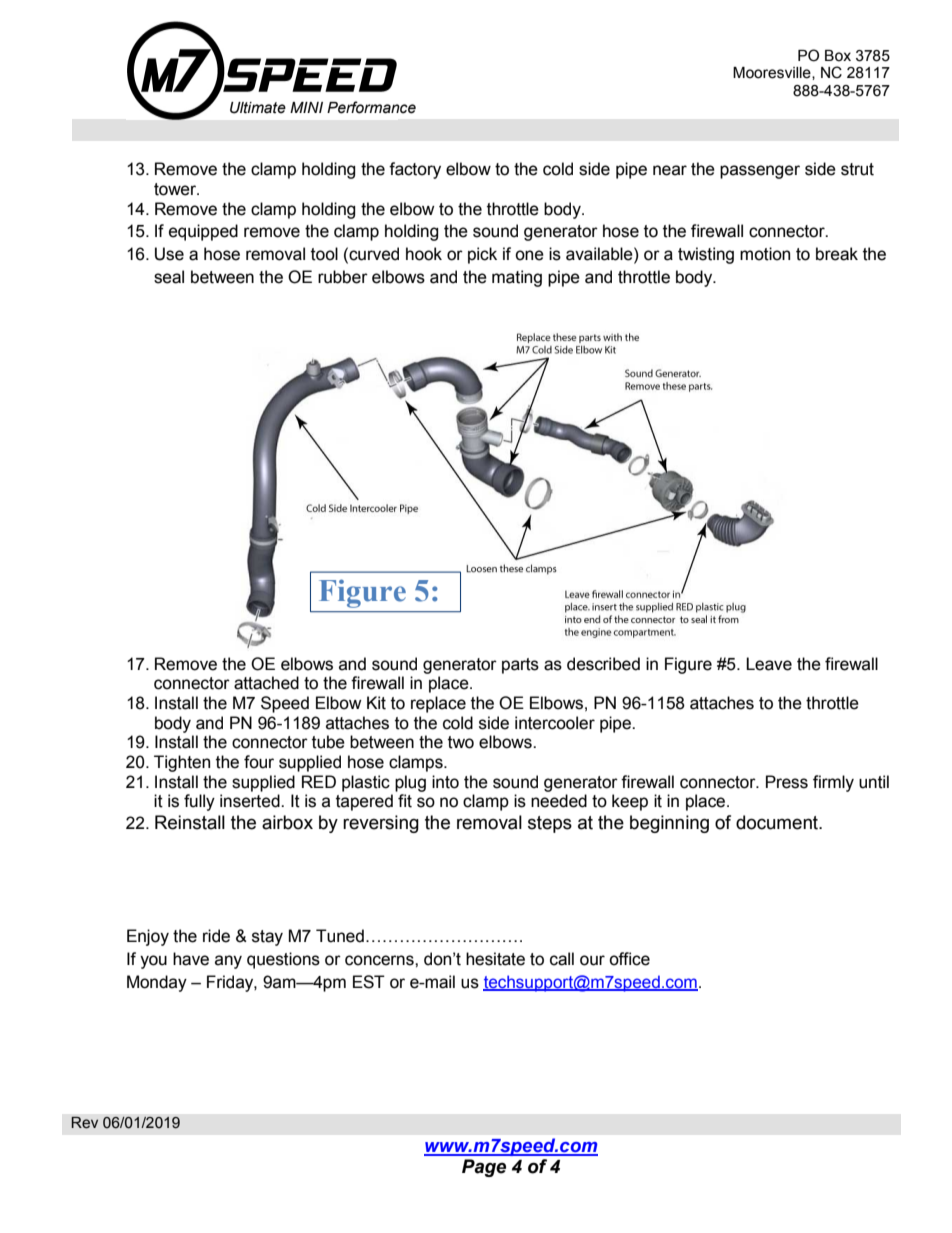 The height and width of the screenshot is (1233, 952). I want to click on motion, so click(765, 254).
